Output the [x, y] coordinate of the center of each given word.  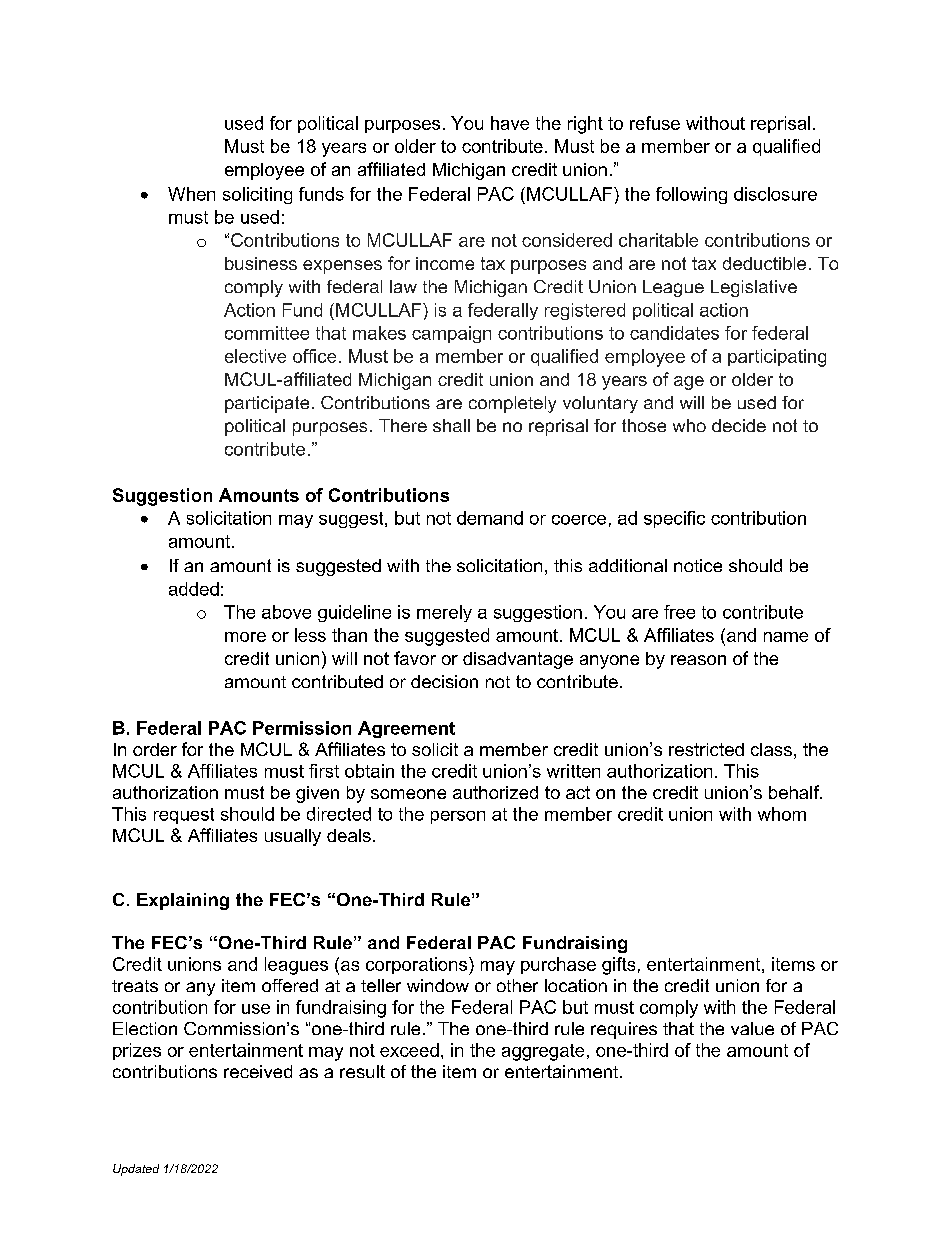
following [691, 195]
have [510, 123]
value [752, 1028]
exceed [409, 1050]
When [191, 194]
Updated [136, 1170]
